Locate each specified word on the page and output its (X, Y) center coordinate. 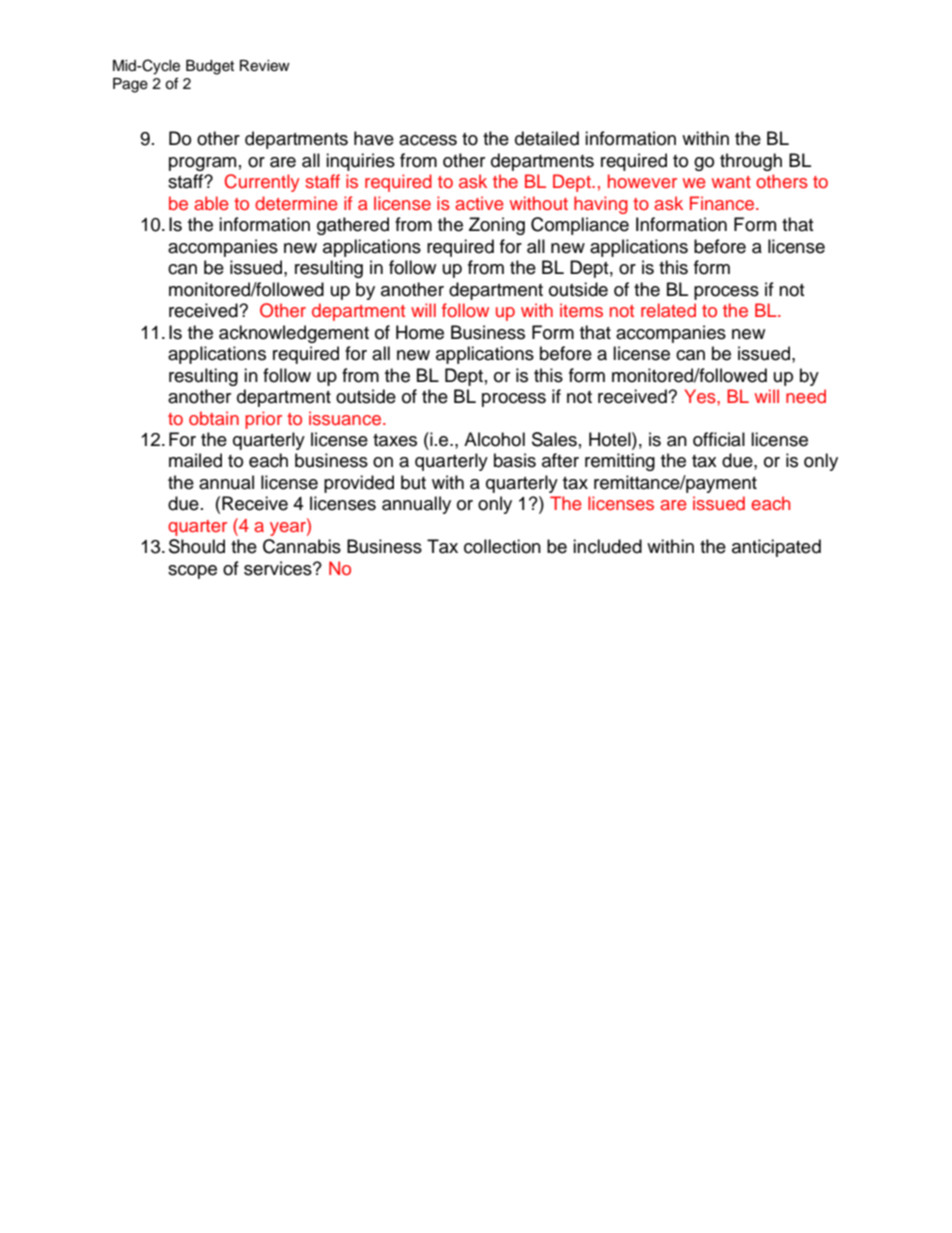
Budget (210, 67)
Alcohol (494, 439)
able (211, 203)
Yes (701, 396)
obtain (214, 418)
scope (192, 572)
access (428, 140)
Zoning (497, 226)
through (751, 162)
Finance (723, 203)
